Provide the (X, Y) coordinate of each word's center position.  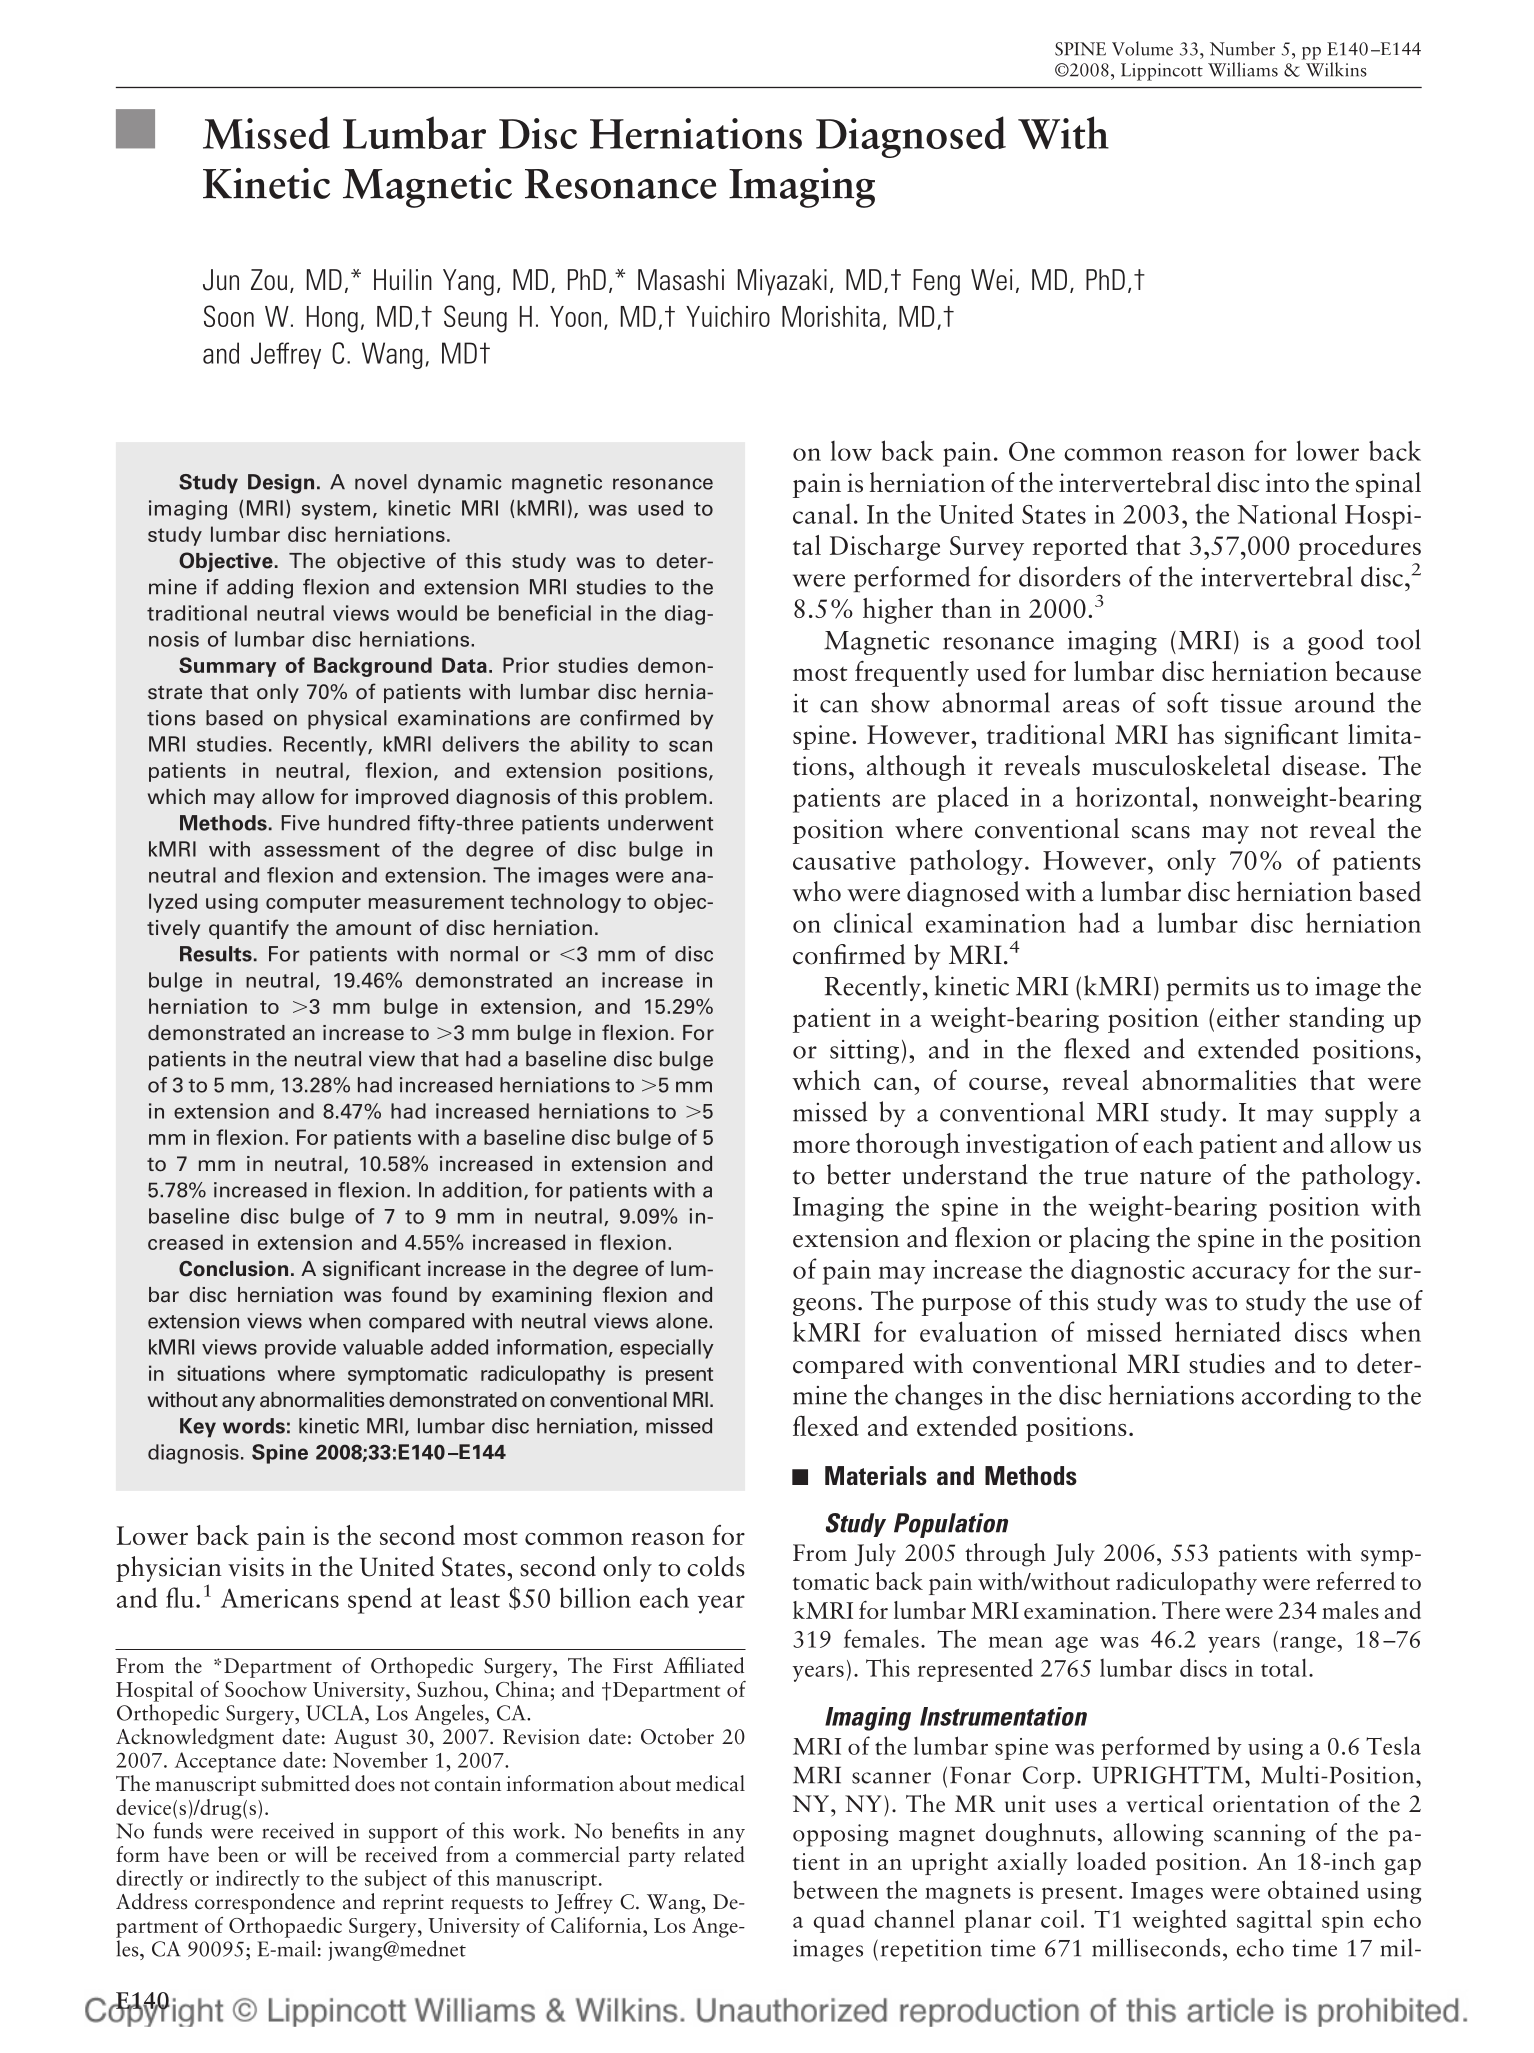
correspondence (265, 1903)
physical (347, 720)
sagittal (1274, 1921)
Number (1242, 48)
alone (683, 1321)
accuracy (1241, 1275)
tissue (1251, 703)
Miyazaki (782, 282)
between (836, 1890)
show (900, 702)
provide (300, 1349)
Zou (269, 280)
